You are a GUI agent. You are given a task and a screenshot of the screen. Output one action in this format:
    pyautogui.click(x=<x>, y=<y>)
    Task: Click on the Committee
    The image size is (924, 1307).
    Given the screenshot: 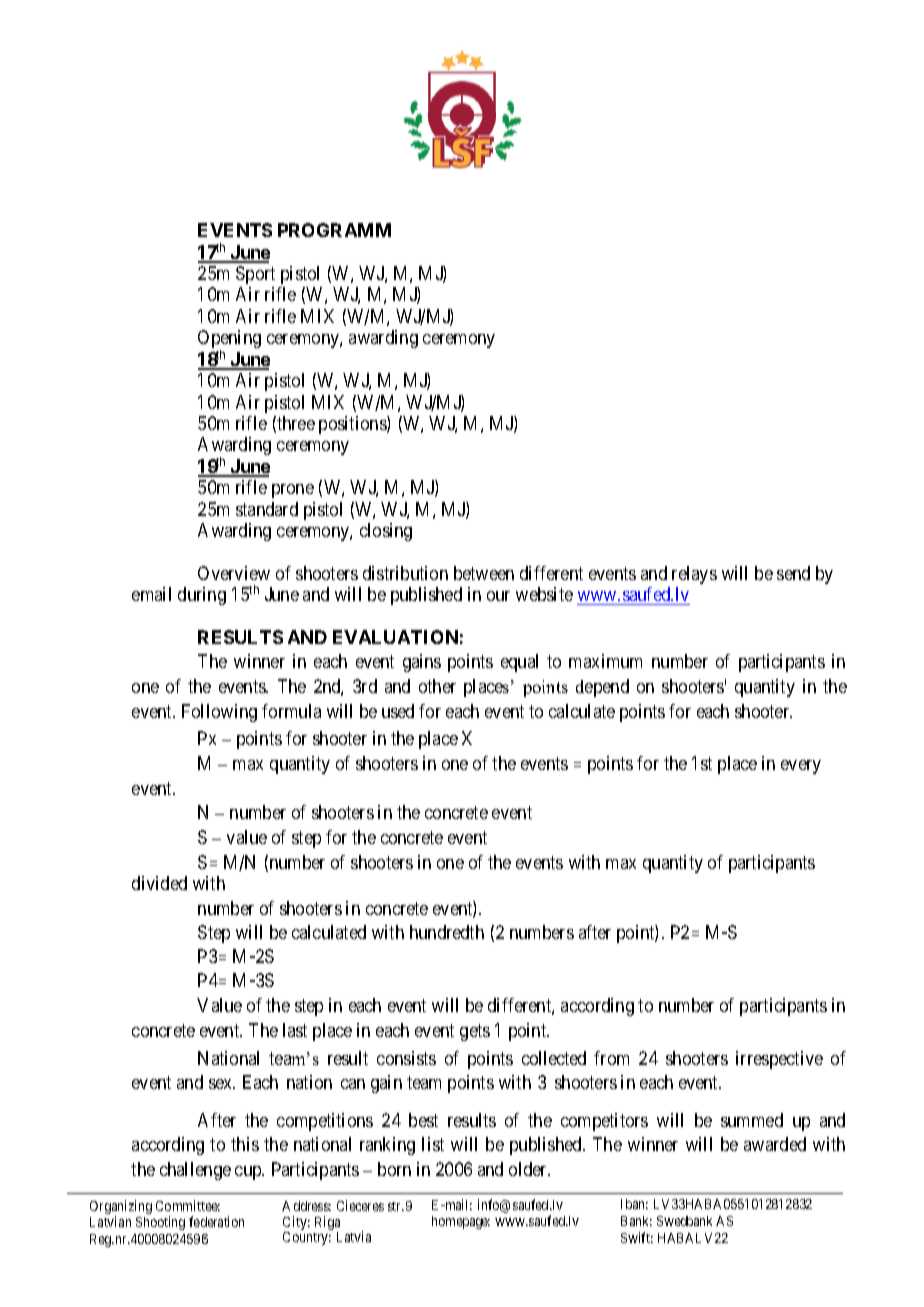 What is the action you would take?
    pyautogui.click(x=188, y=1205)
